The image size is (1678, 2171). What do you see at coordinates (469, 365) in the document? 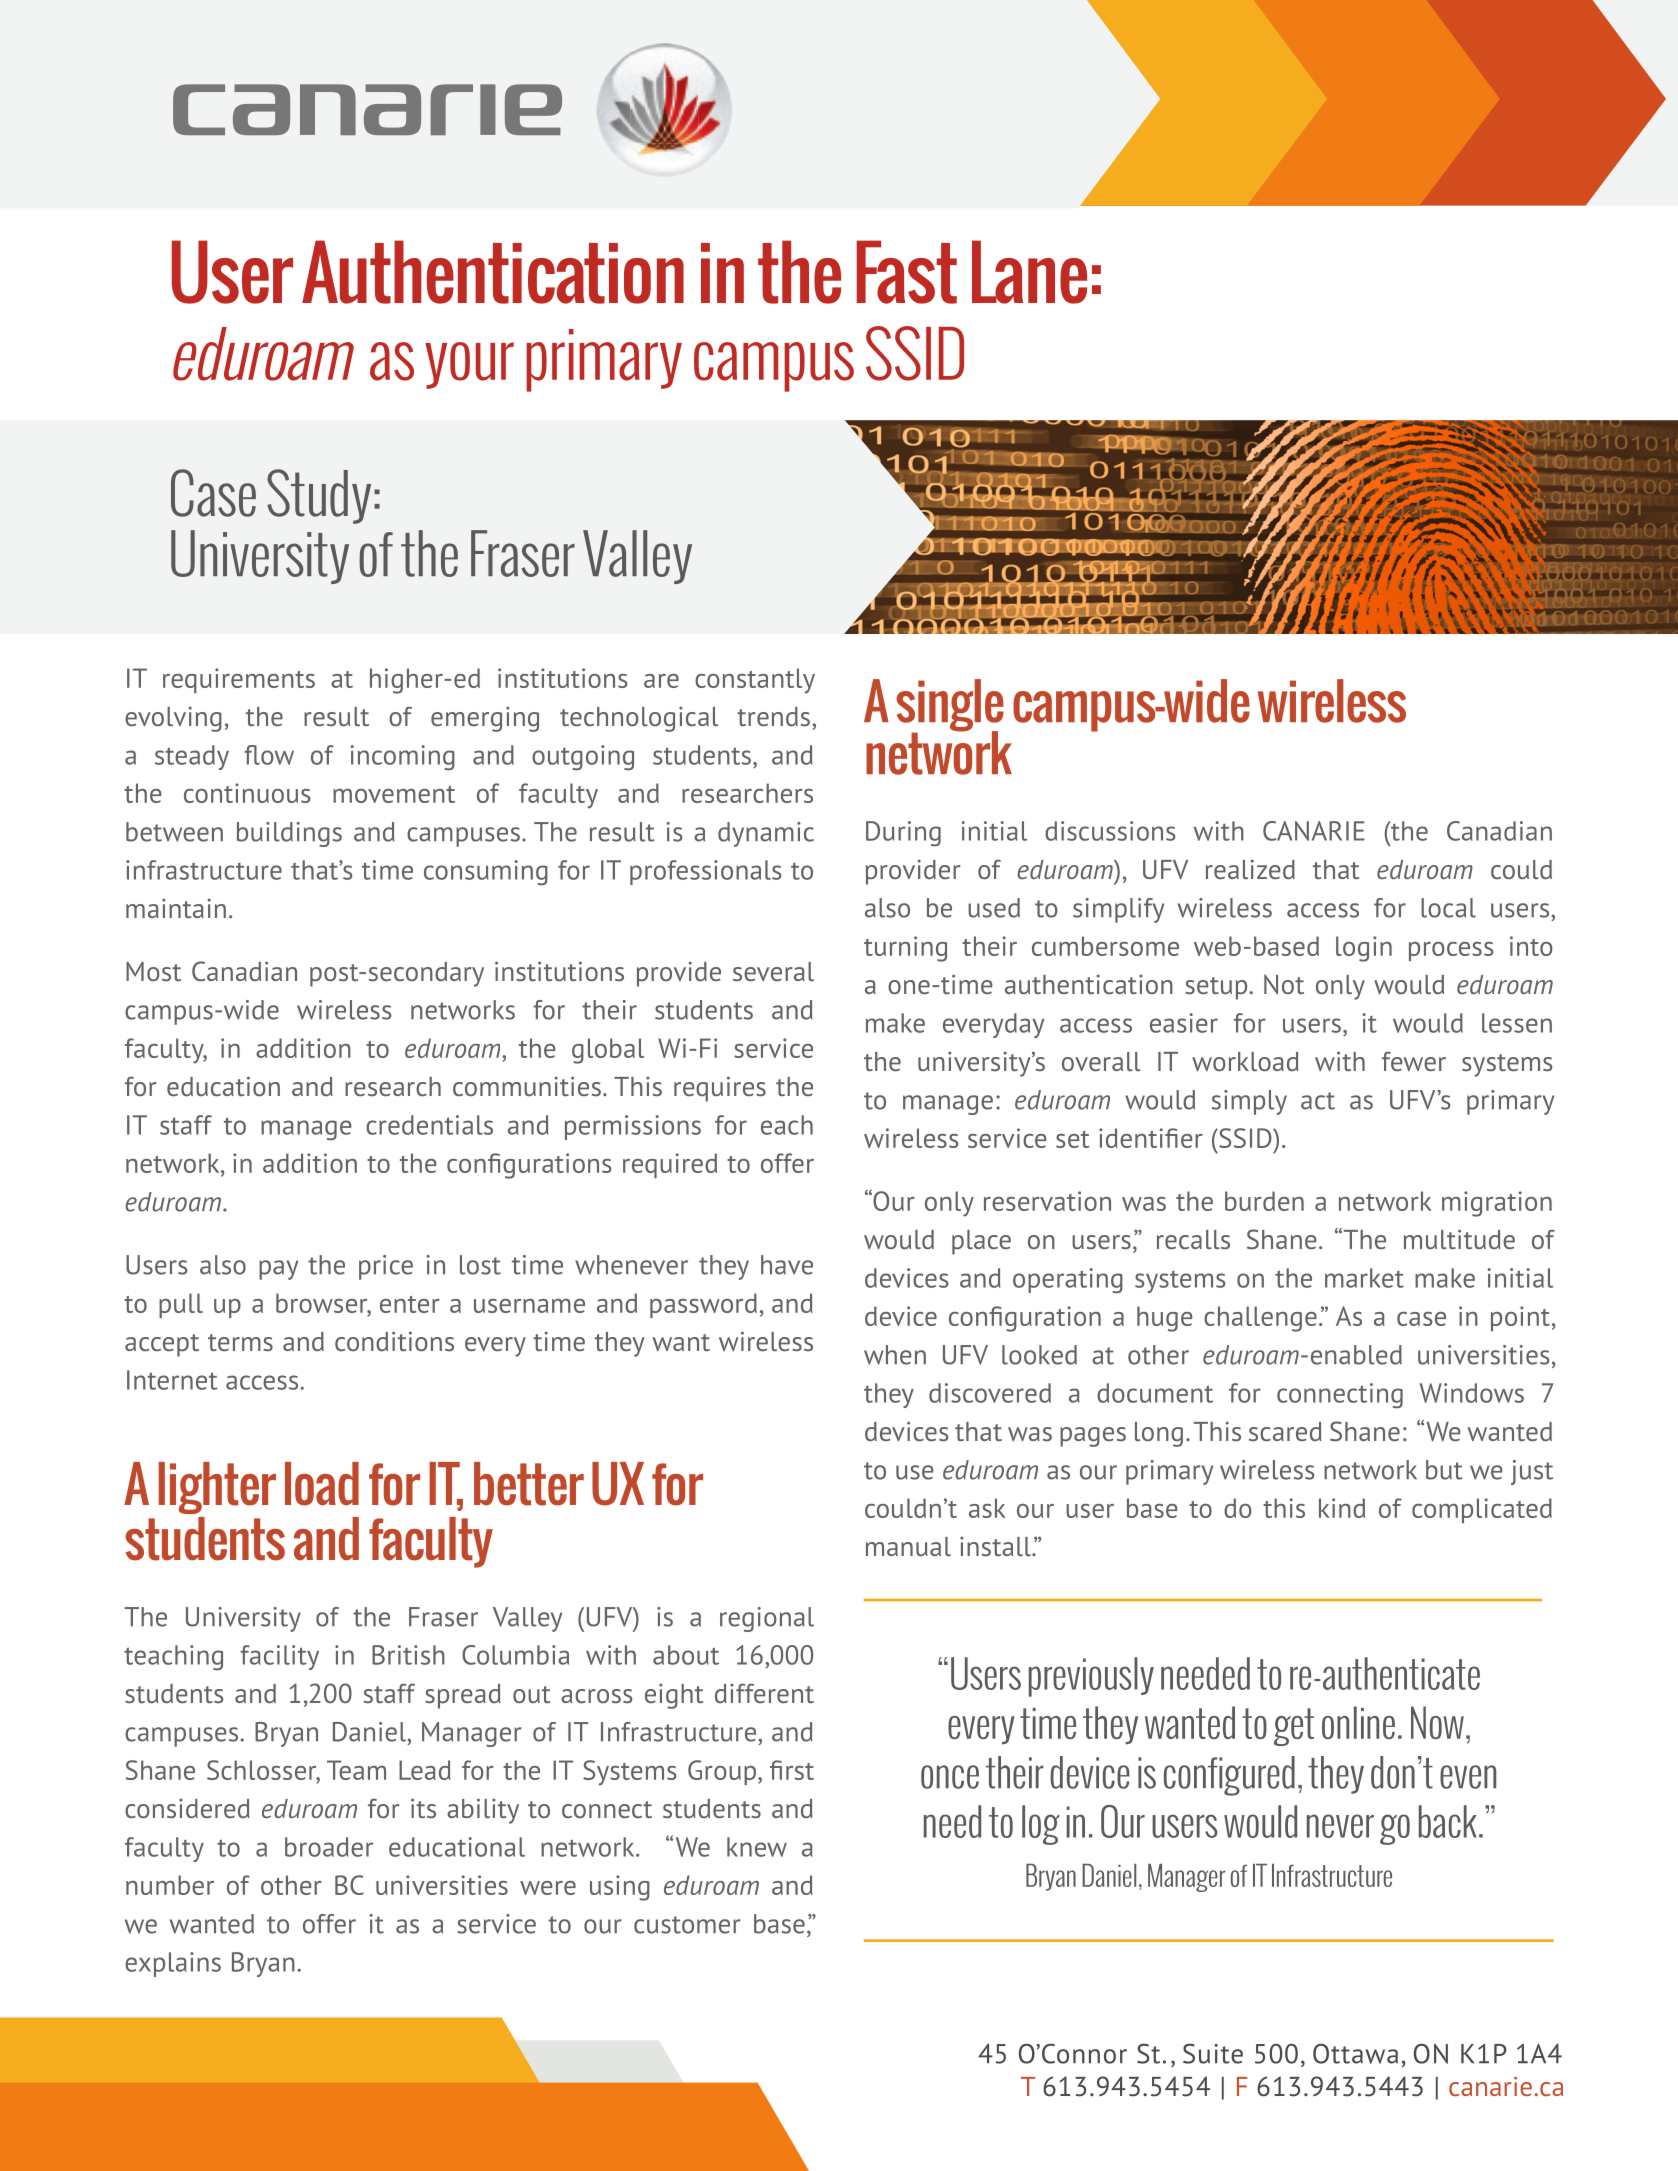
I see `your` at bounding box center [469, 365].
